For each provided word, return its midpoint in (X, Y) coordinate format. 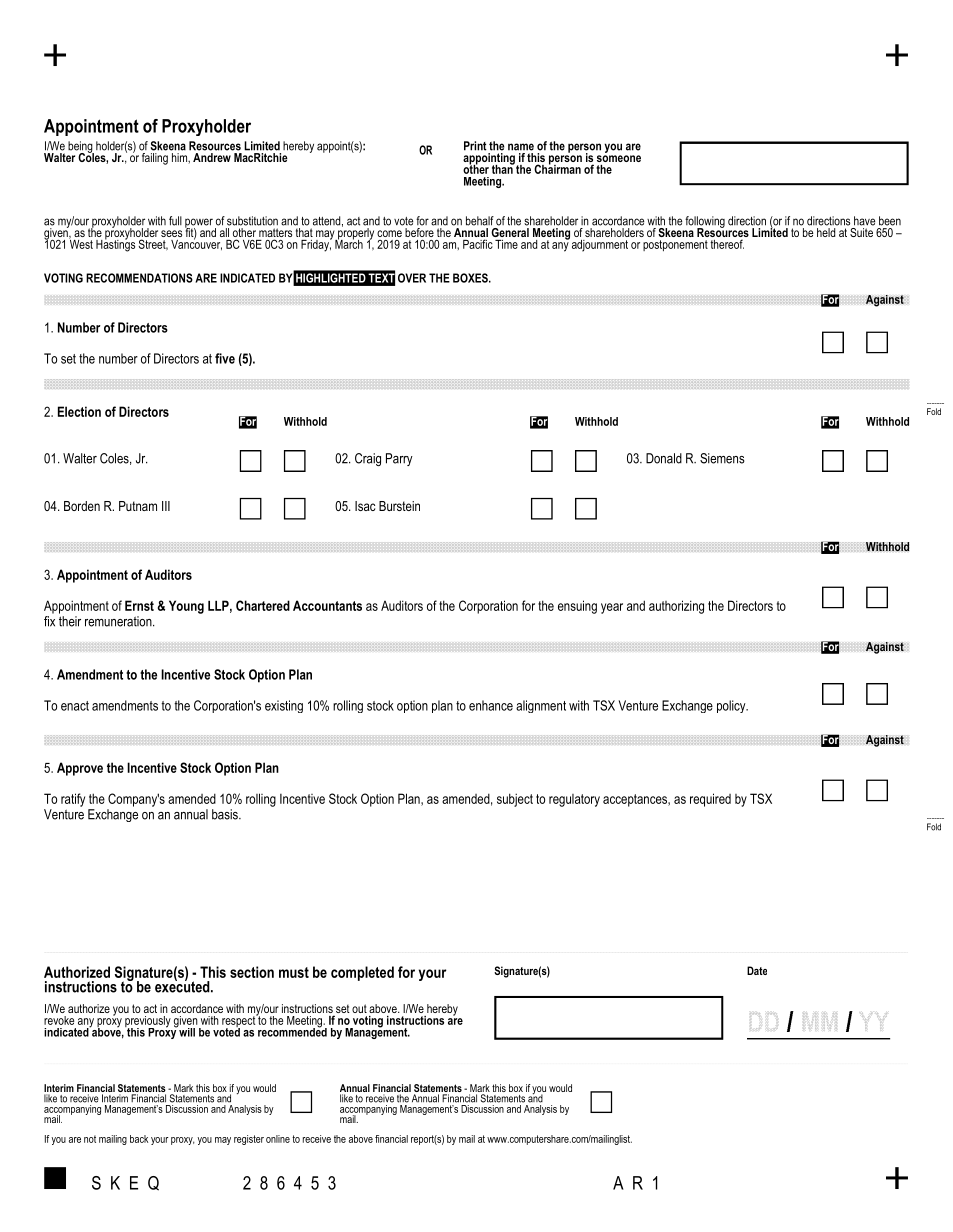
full (175, 221)
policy (732, 706)
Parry (399, 459)
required (710, 800)
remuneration (119, 621)
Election (79, 411)
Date (757, 970)
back (139, 1139)
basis (226, 814)
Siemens (722, 458)
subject (515, 800)
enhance (491, 705)
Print (475, 146)
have (864, 221)
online (278, 1139)
